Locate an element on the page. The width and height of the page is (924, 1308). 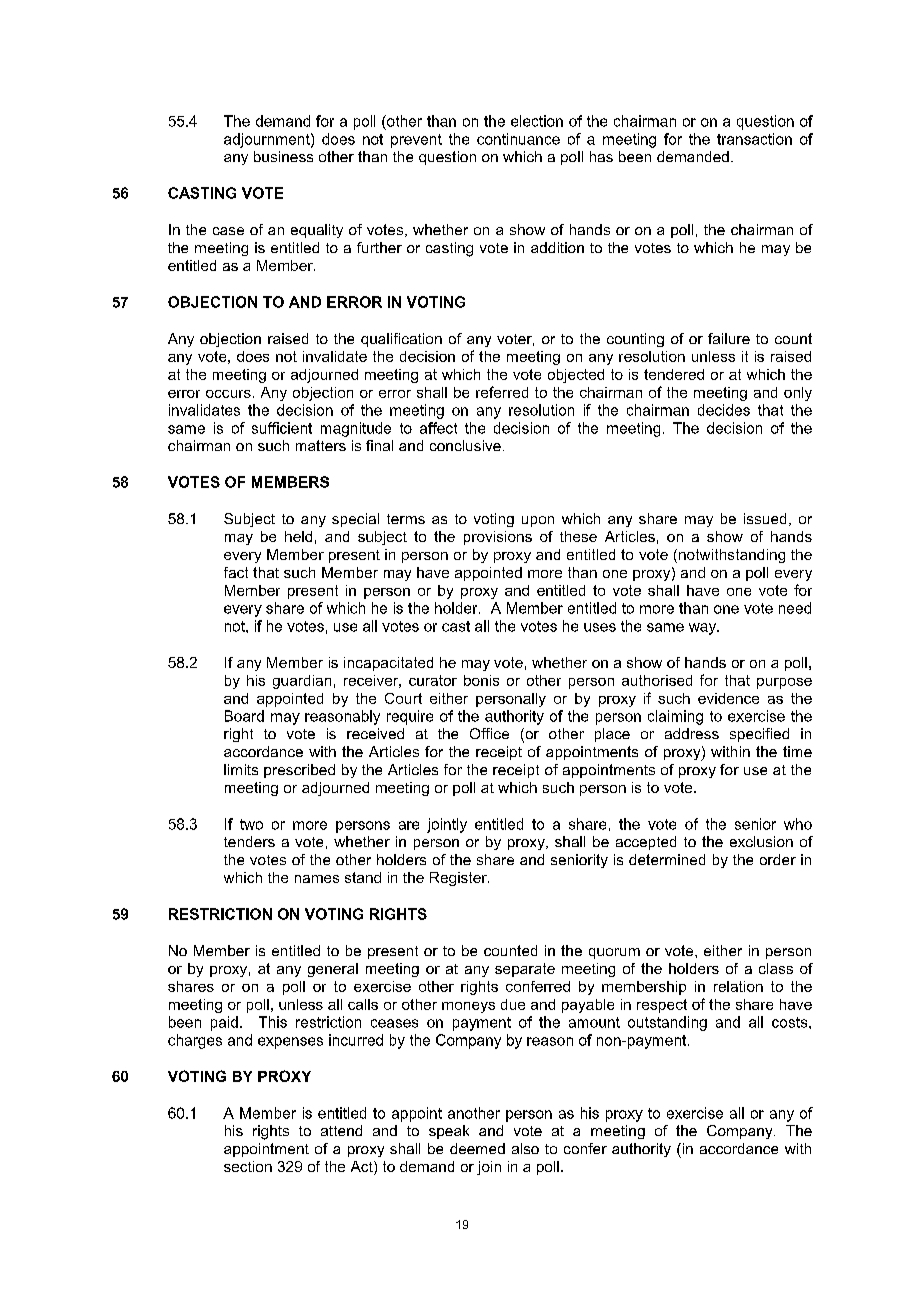
costs is located at coordinates (791, 1022).
